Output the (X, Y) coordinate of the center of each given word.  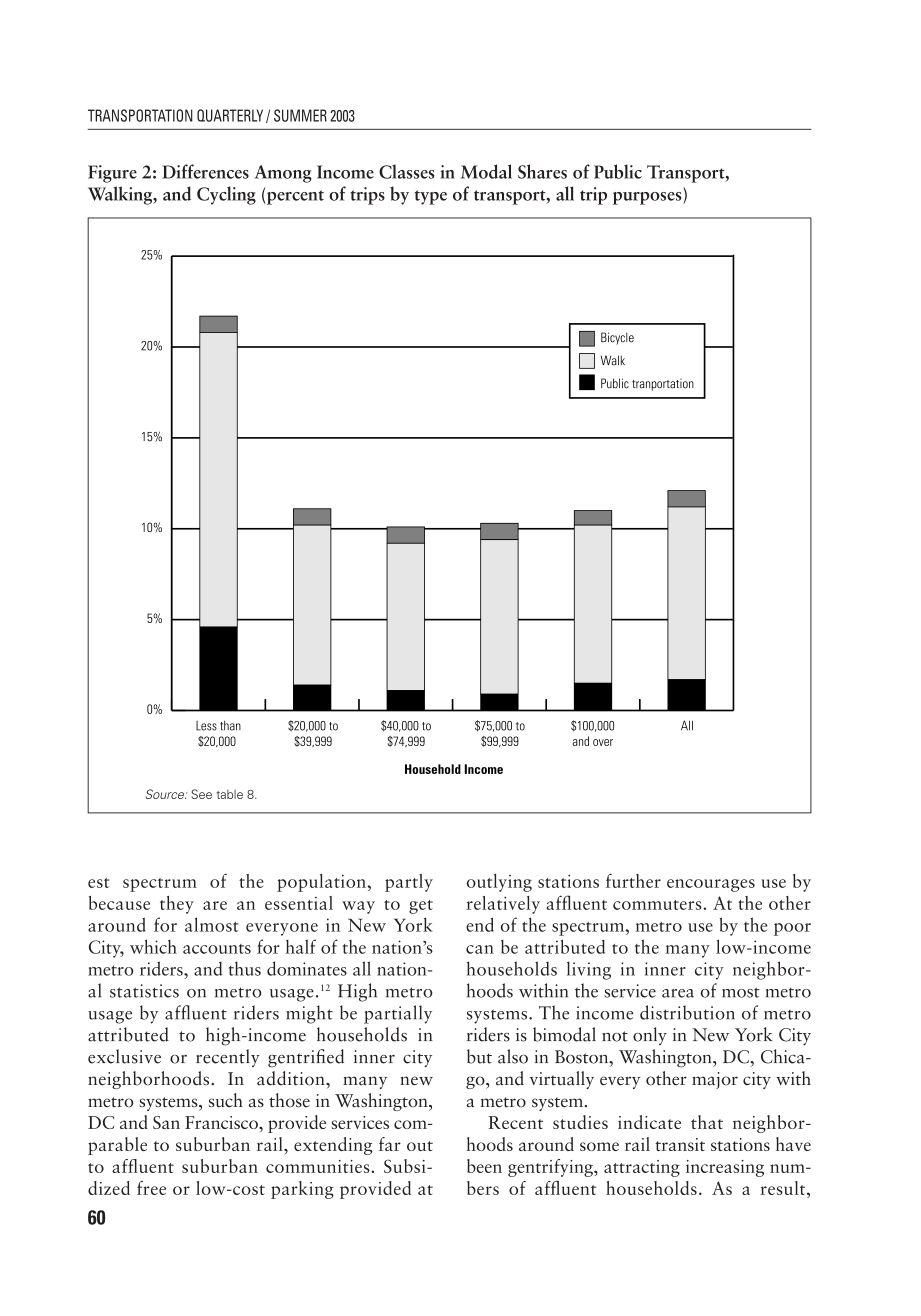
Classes (406, 171)
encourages (711, 885)
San (166, 1122)
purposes (648, 198)
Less (206, 726)
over (603, 742)
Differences (205, 171)
